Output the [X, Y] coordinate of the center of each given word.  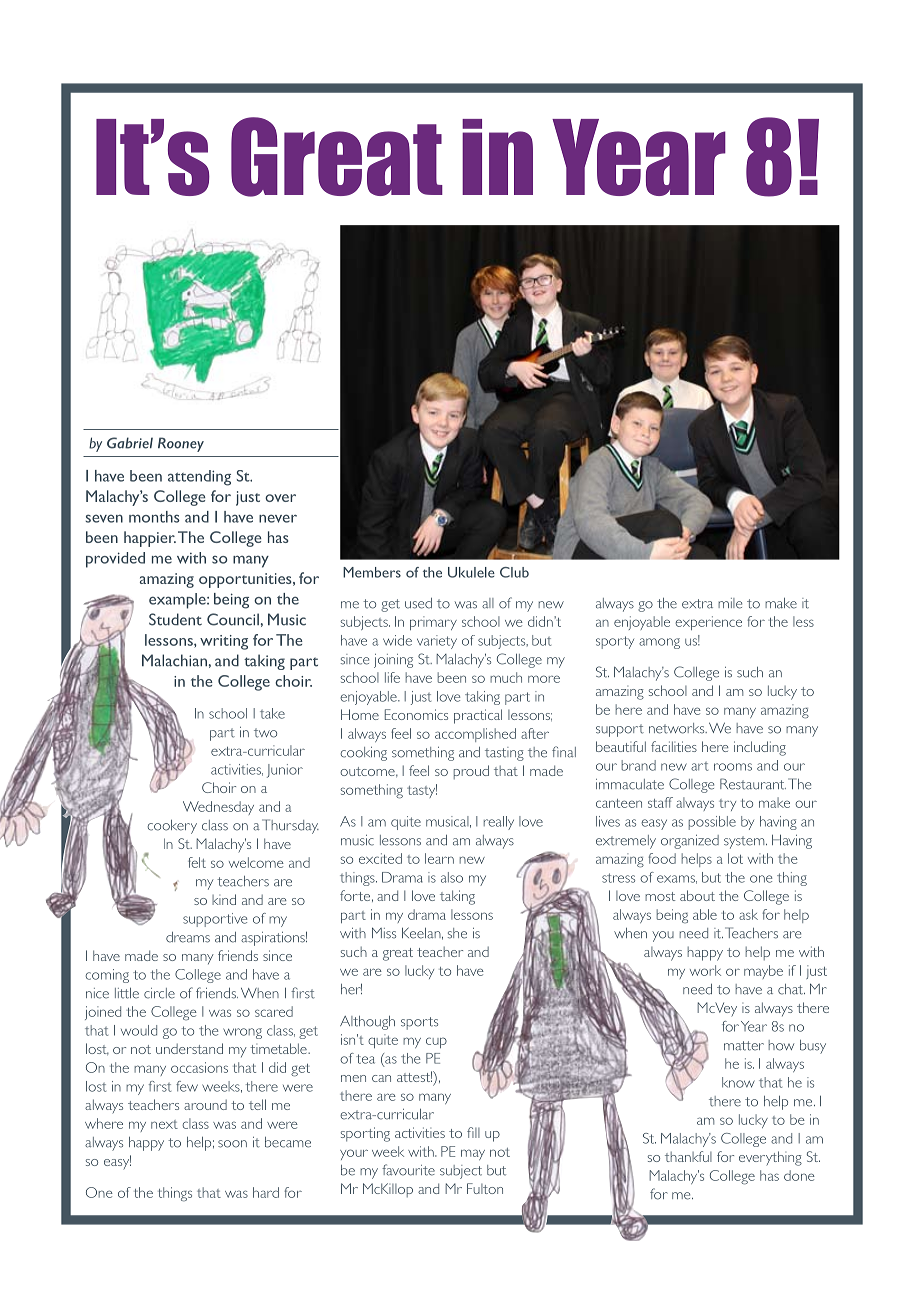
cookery [172, 827]
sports [419, 1023]
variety [437, 642]
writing [224, 642]
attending [199, 478]
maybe [763, 972]
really [499, 823]
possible [712, 823]
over [280, 498]
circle [159, 993]
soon [232, 1144]
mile [730, 603]
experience [708, 623]
